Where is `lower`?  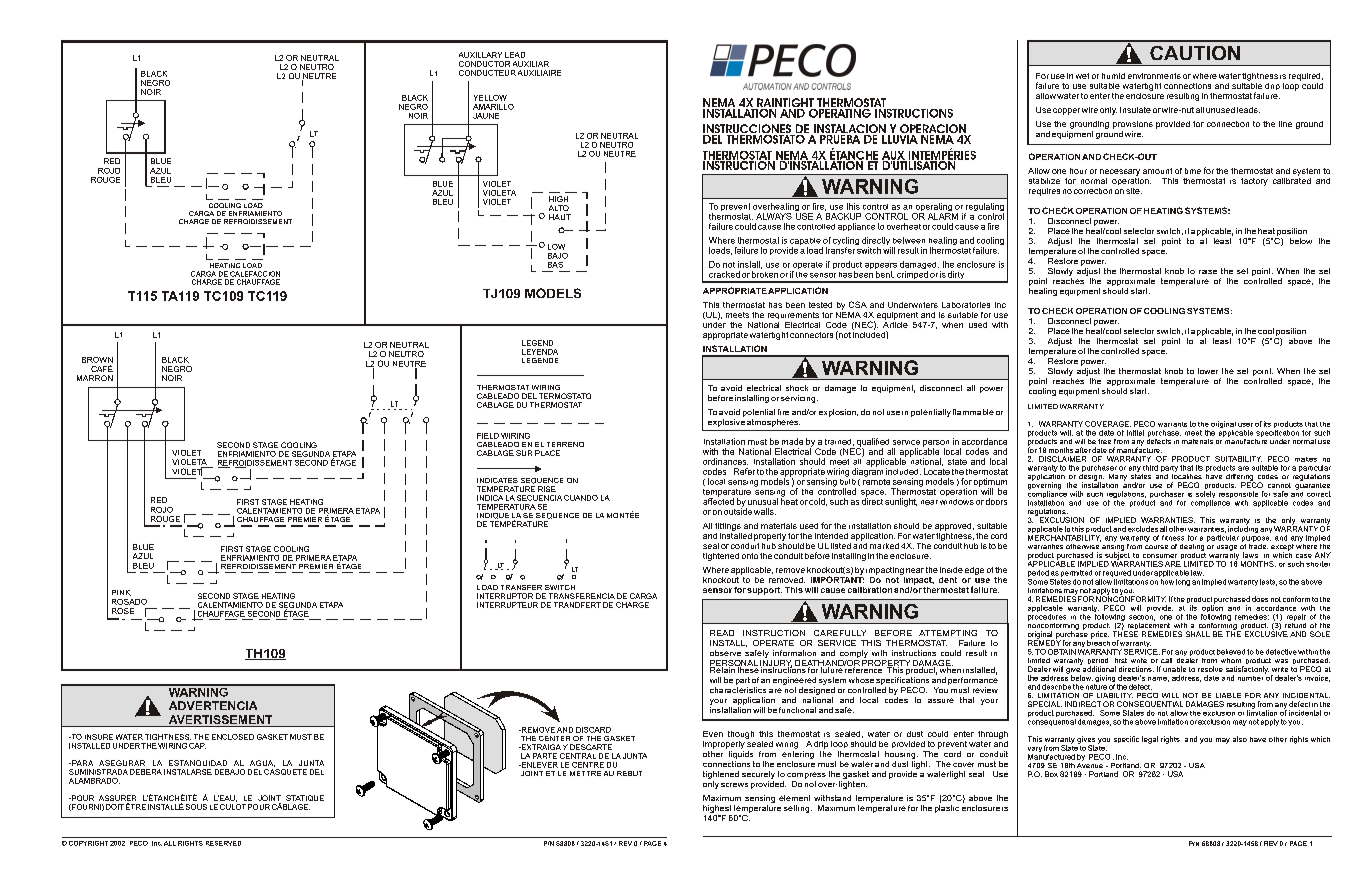
lower is located at coordinates (1208, 371).
